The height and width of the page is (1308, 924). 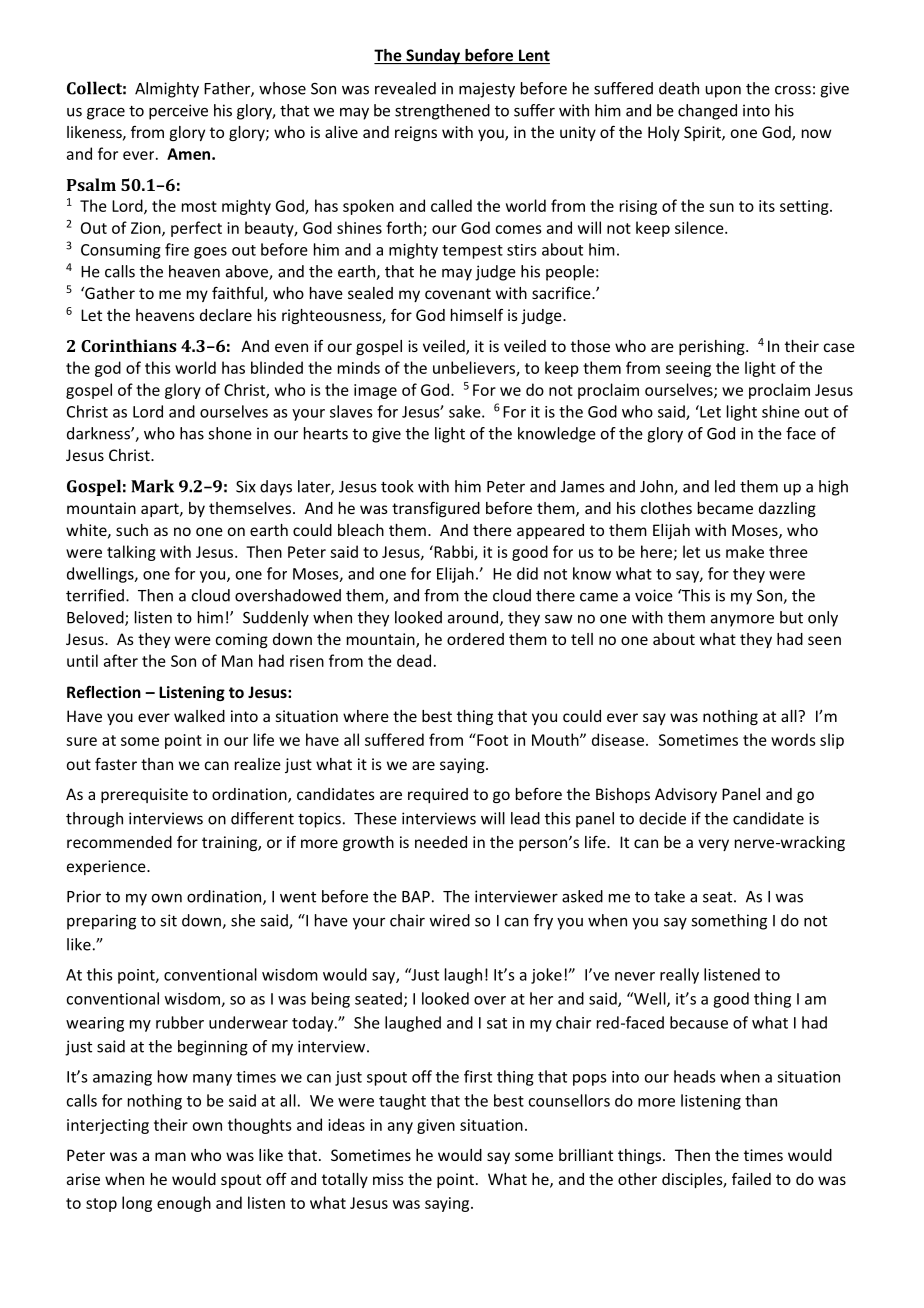 I want to click on Mark, so click(x=152, y=486).
